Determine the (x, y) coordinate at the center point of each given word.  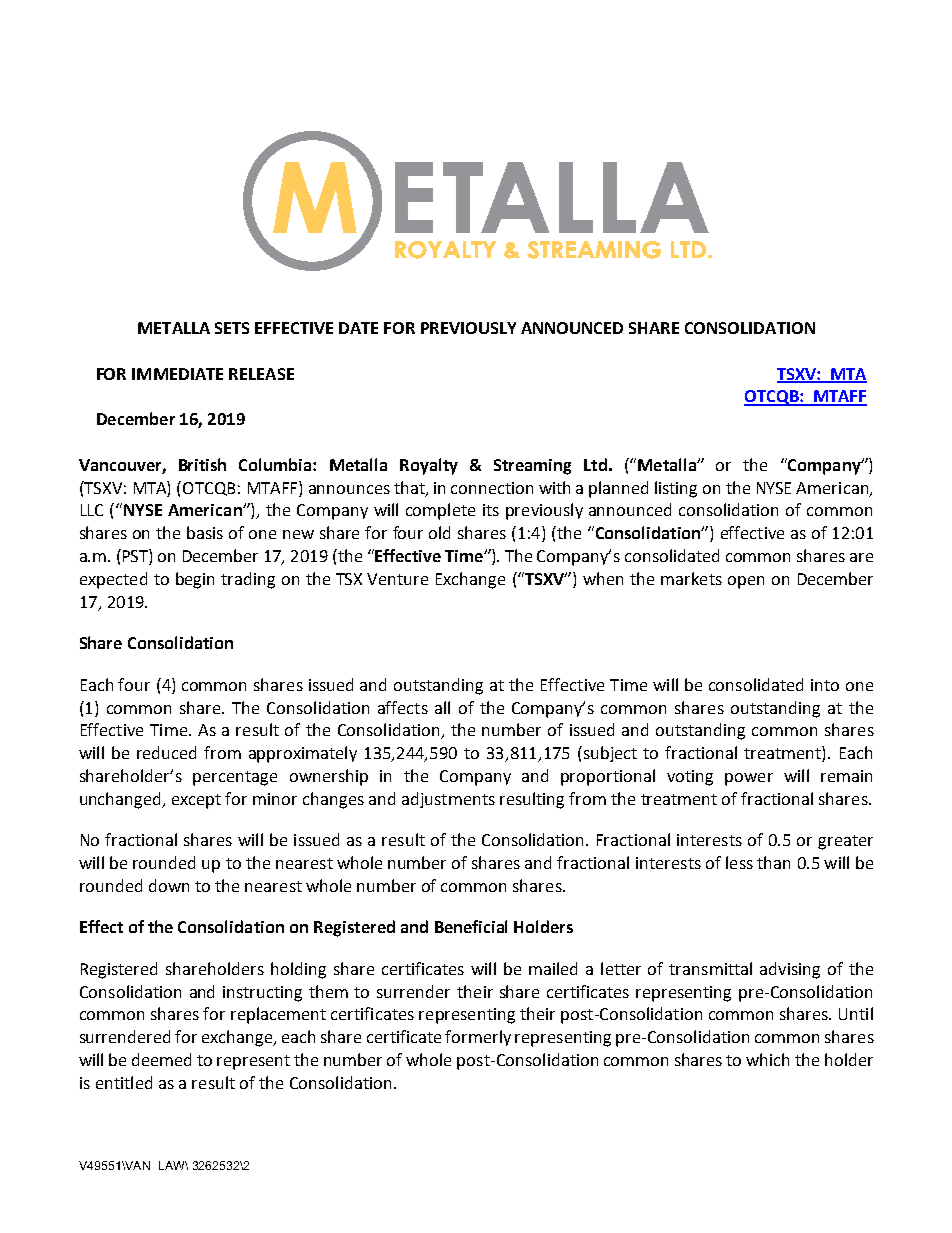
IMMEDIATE (177, 374)
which (767, 1059)
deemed (161, 1059)
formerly (478, 1038)
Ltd (595, 464)
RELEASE (261, 374)
